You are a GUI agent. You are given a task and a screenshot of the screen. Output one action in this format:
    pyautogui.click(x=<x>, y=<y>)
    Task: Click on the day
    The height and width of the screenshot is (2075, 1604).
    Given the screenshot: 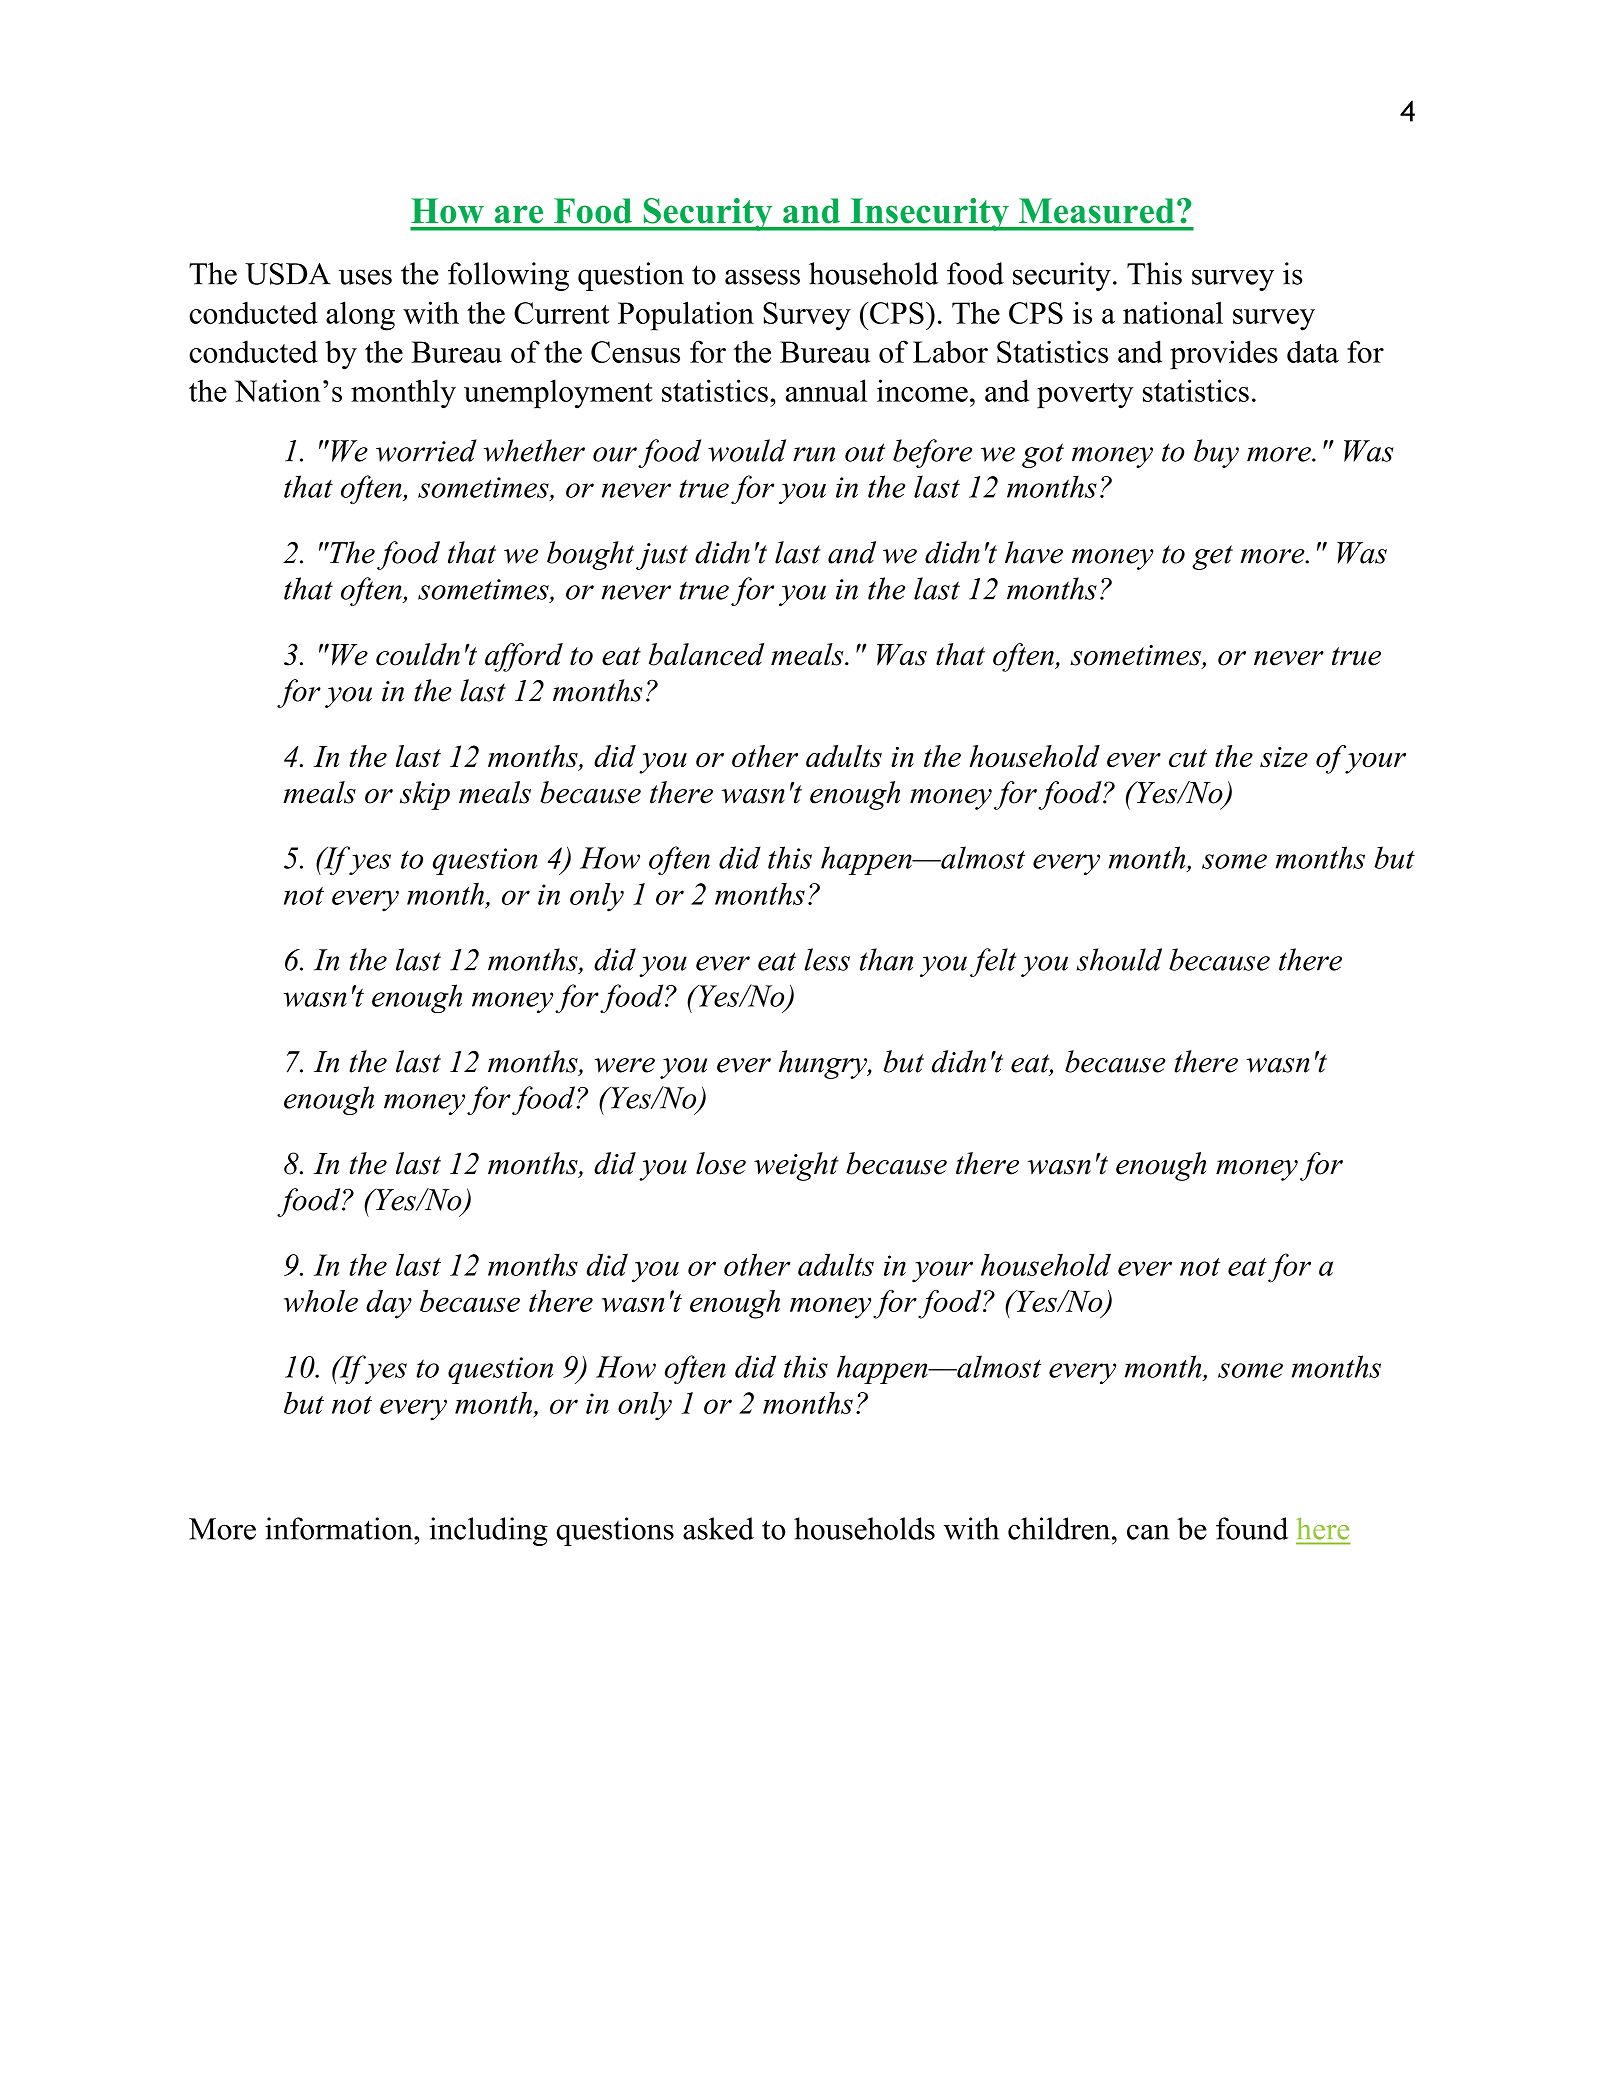 What is the action you would take?
    pyautogui.click(x=389, y=1304)
